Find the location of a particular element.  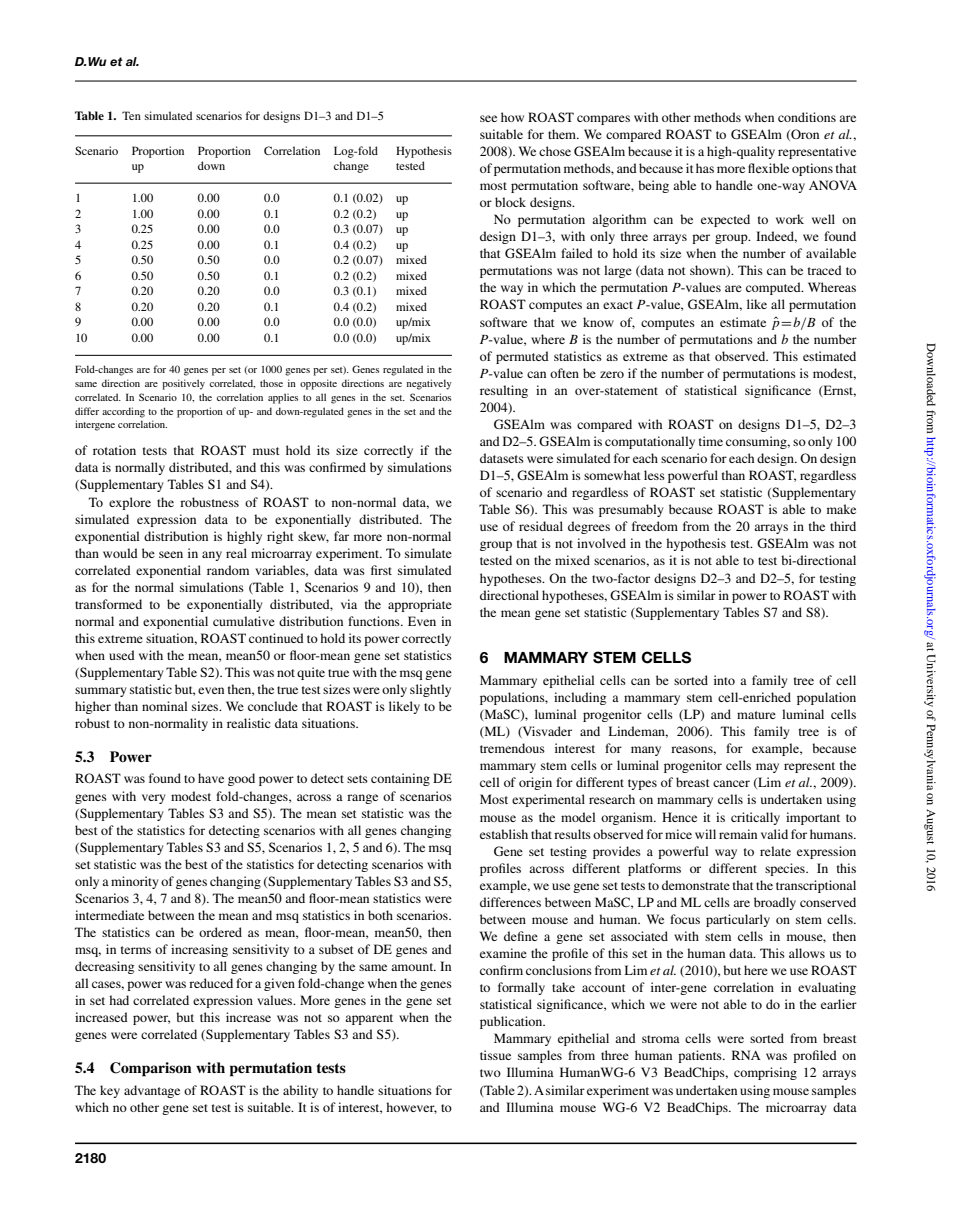

block is located at coordinates (510, 202).
